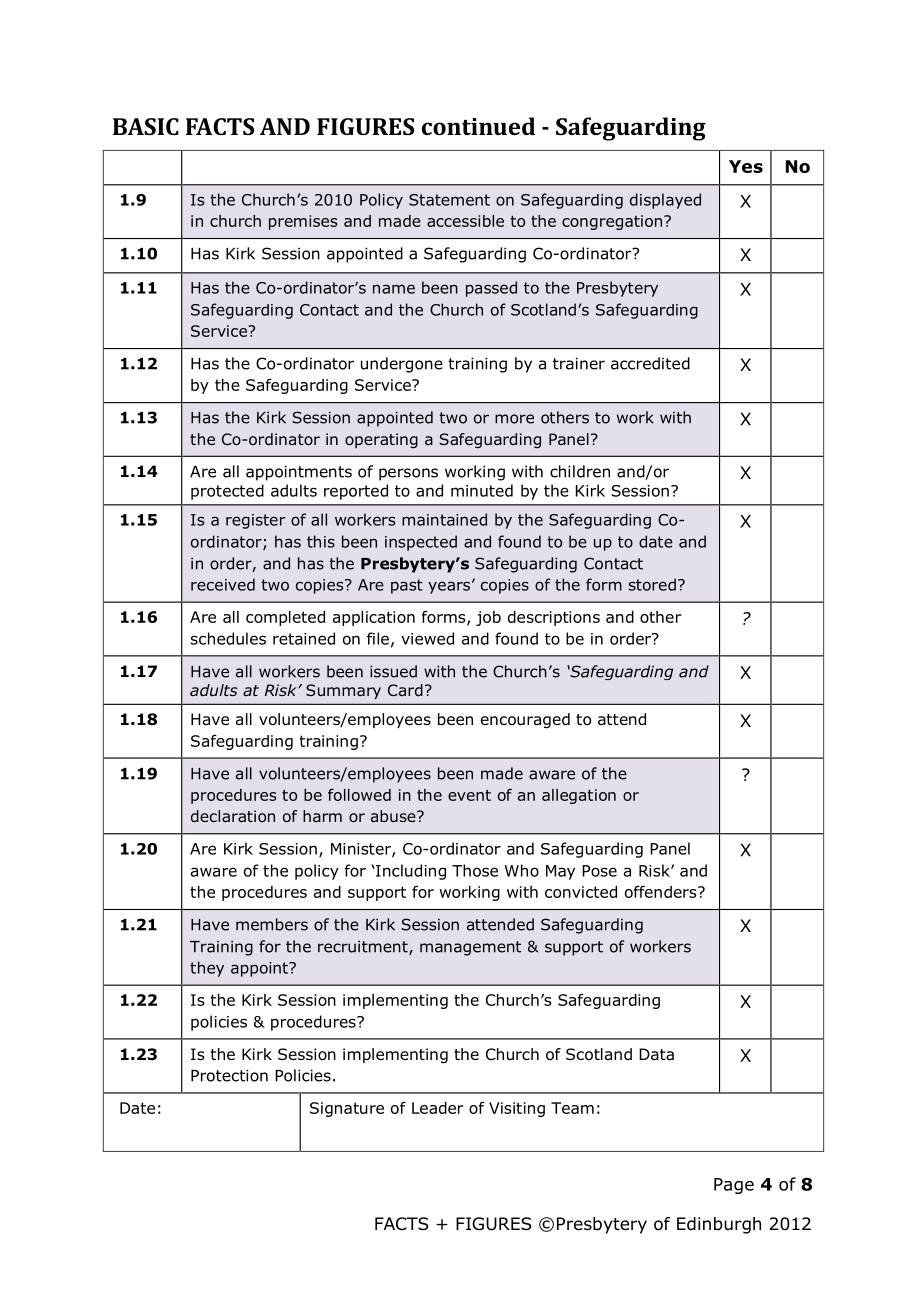 The height and width of the document is (1308, 924). What do you see at coordinates (652, 584) in the document?
I see `stored` at bounding box center [652, 584].
